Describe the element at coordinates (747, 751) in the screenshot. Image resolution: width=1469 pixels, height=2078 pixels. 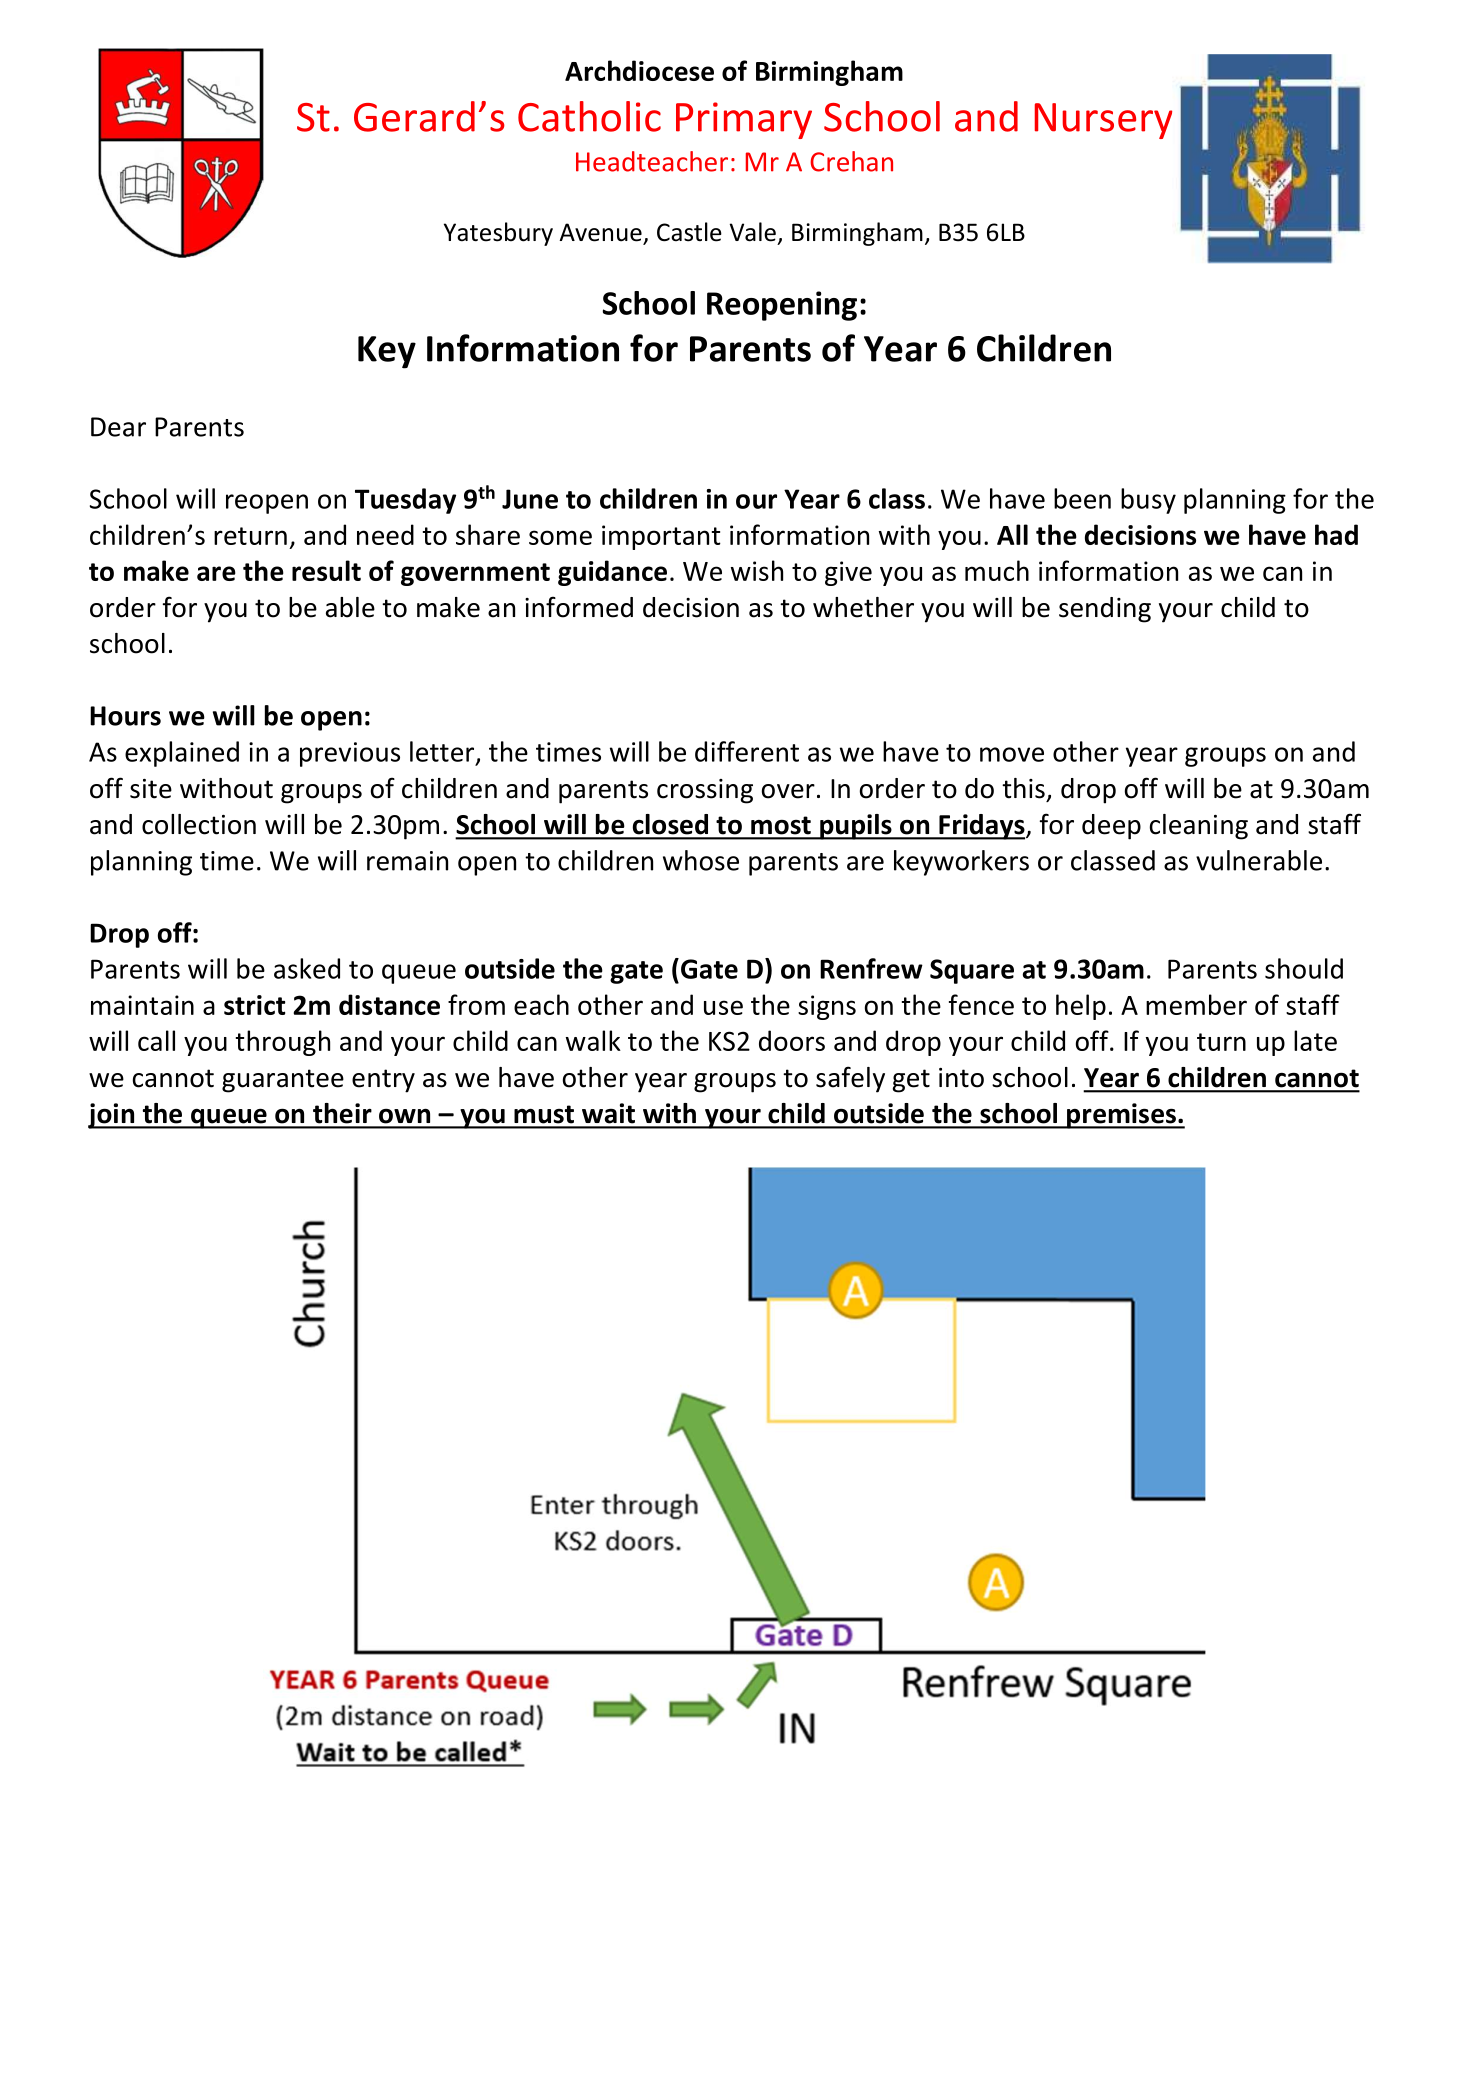
I see `different` at that location.
